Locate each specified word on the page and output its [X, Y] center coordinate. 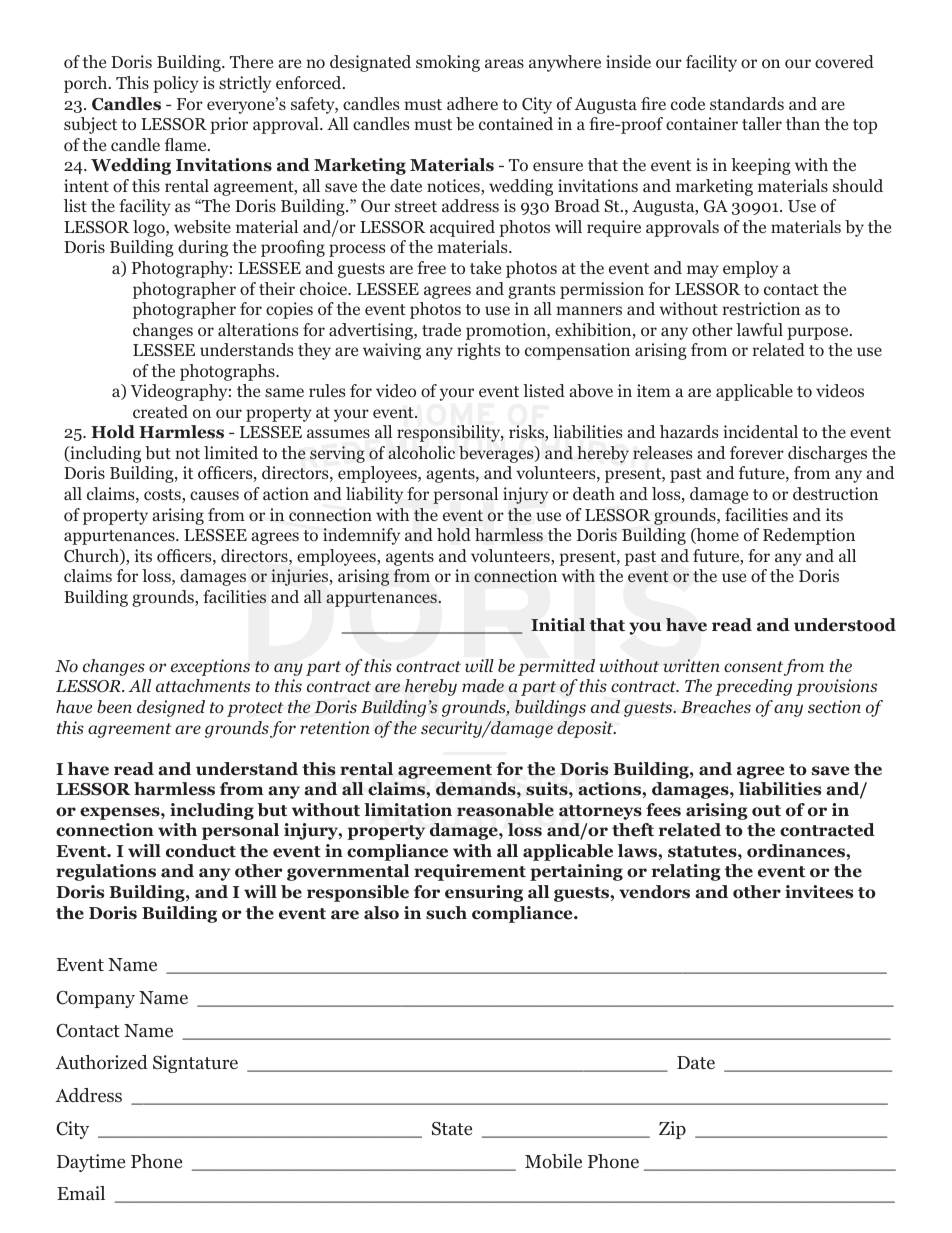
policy [176, 84]
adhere [472, 103]
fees [663, 810]
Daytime [91, 1163]
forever [757, 452]
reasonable [505, 810]
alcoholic [421, 452]
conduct [201, 851]
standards [747, 103]
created [160, 411]
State [452, 1129]
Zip [672, 1130]
